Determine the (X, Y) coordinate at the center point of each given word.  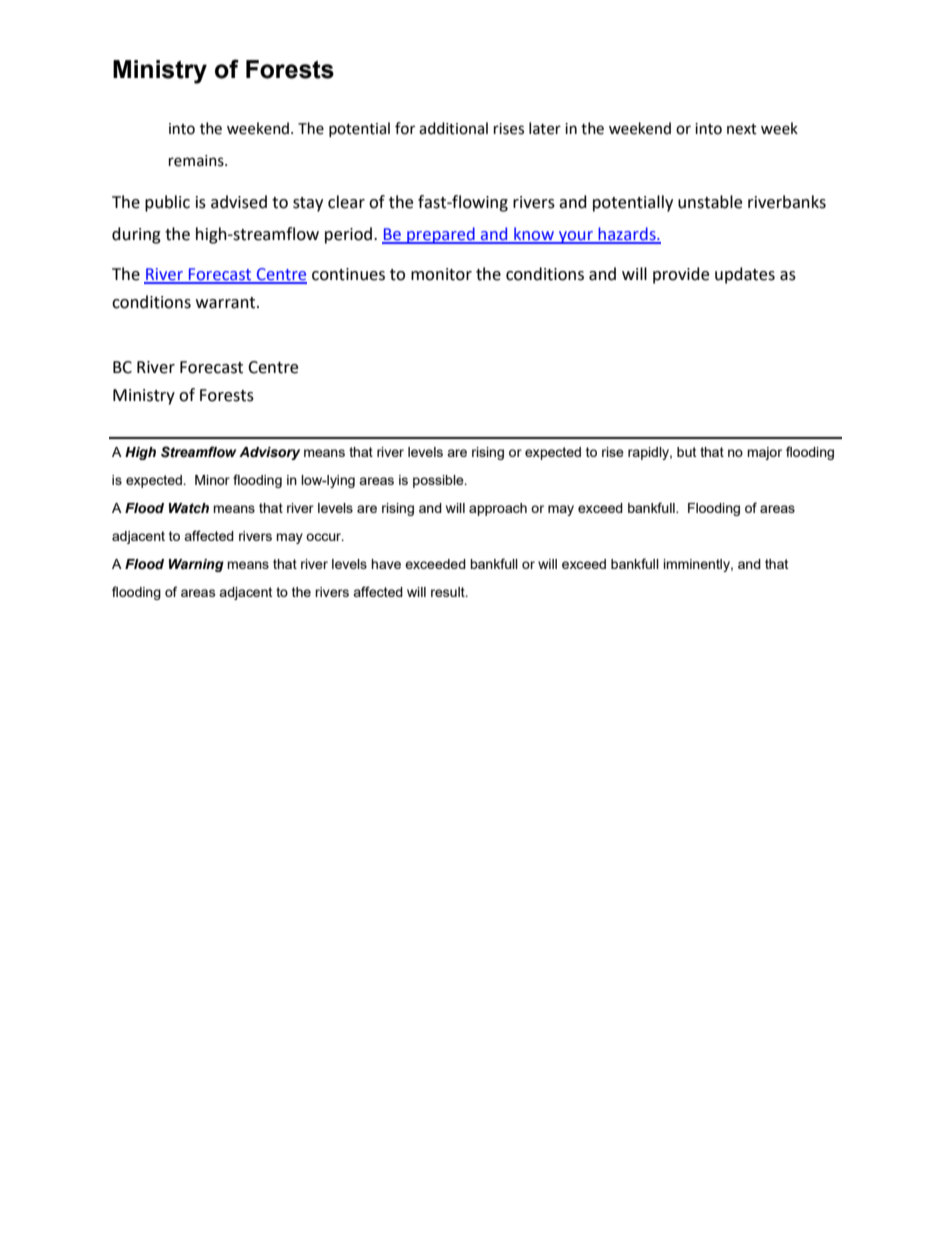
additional (453, 128)
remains (197, 161)
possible (439, 481)
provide (681, 275)
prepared (441, 235)
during (136, 235)
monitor (441, 274)
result (449, 592)
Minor (212, 480)
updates (745, 275)
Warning (196, 565)
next (742, 129)
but (686, 452)
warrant (227, 303)
